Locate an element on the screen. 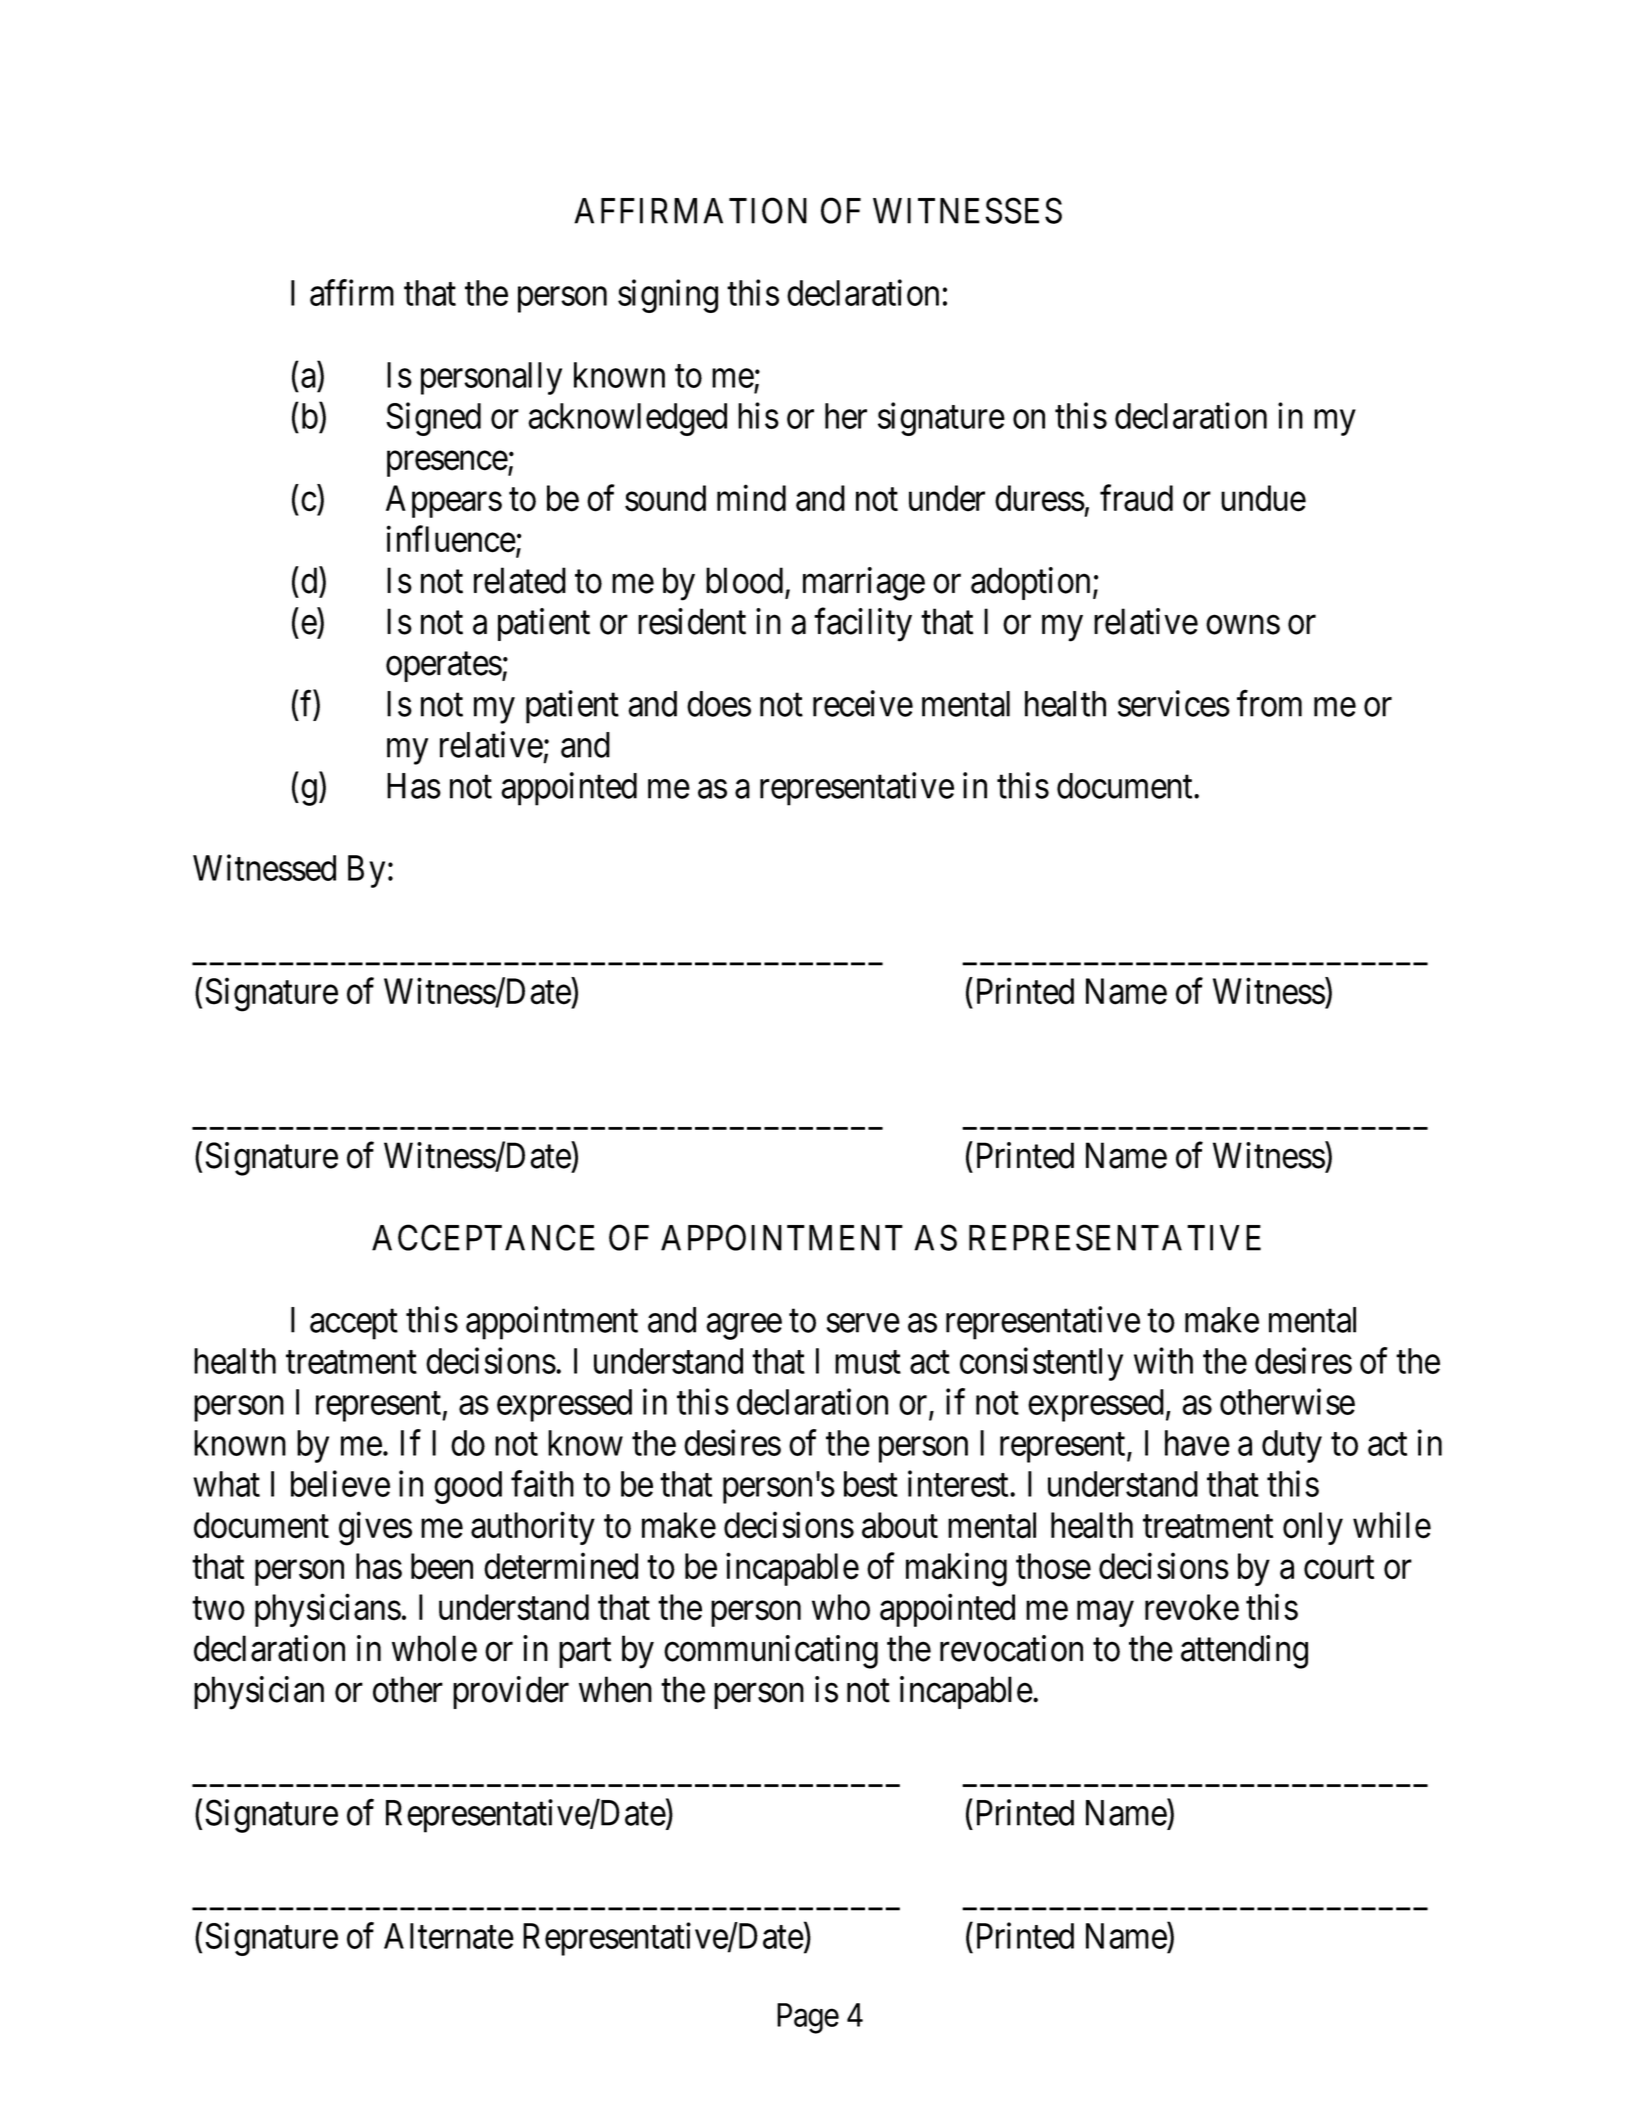 The image size is (1637, 2118). attending is located at coordinates (1244, 1652).
